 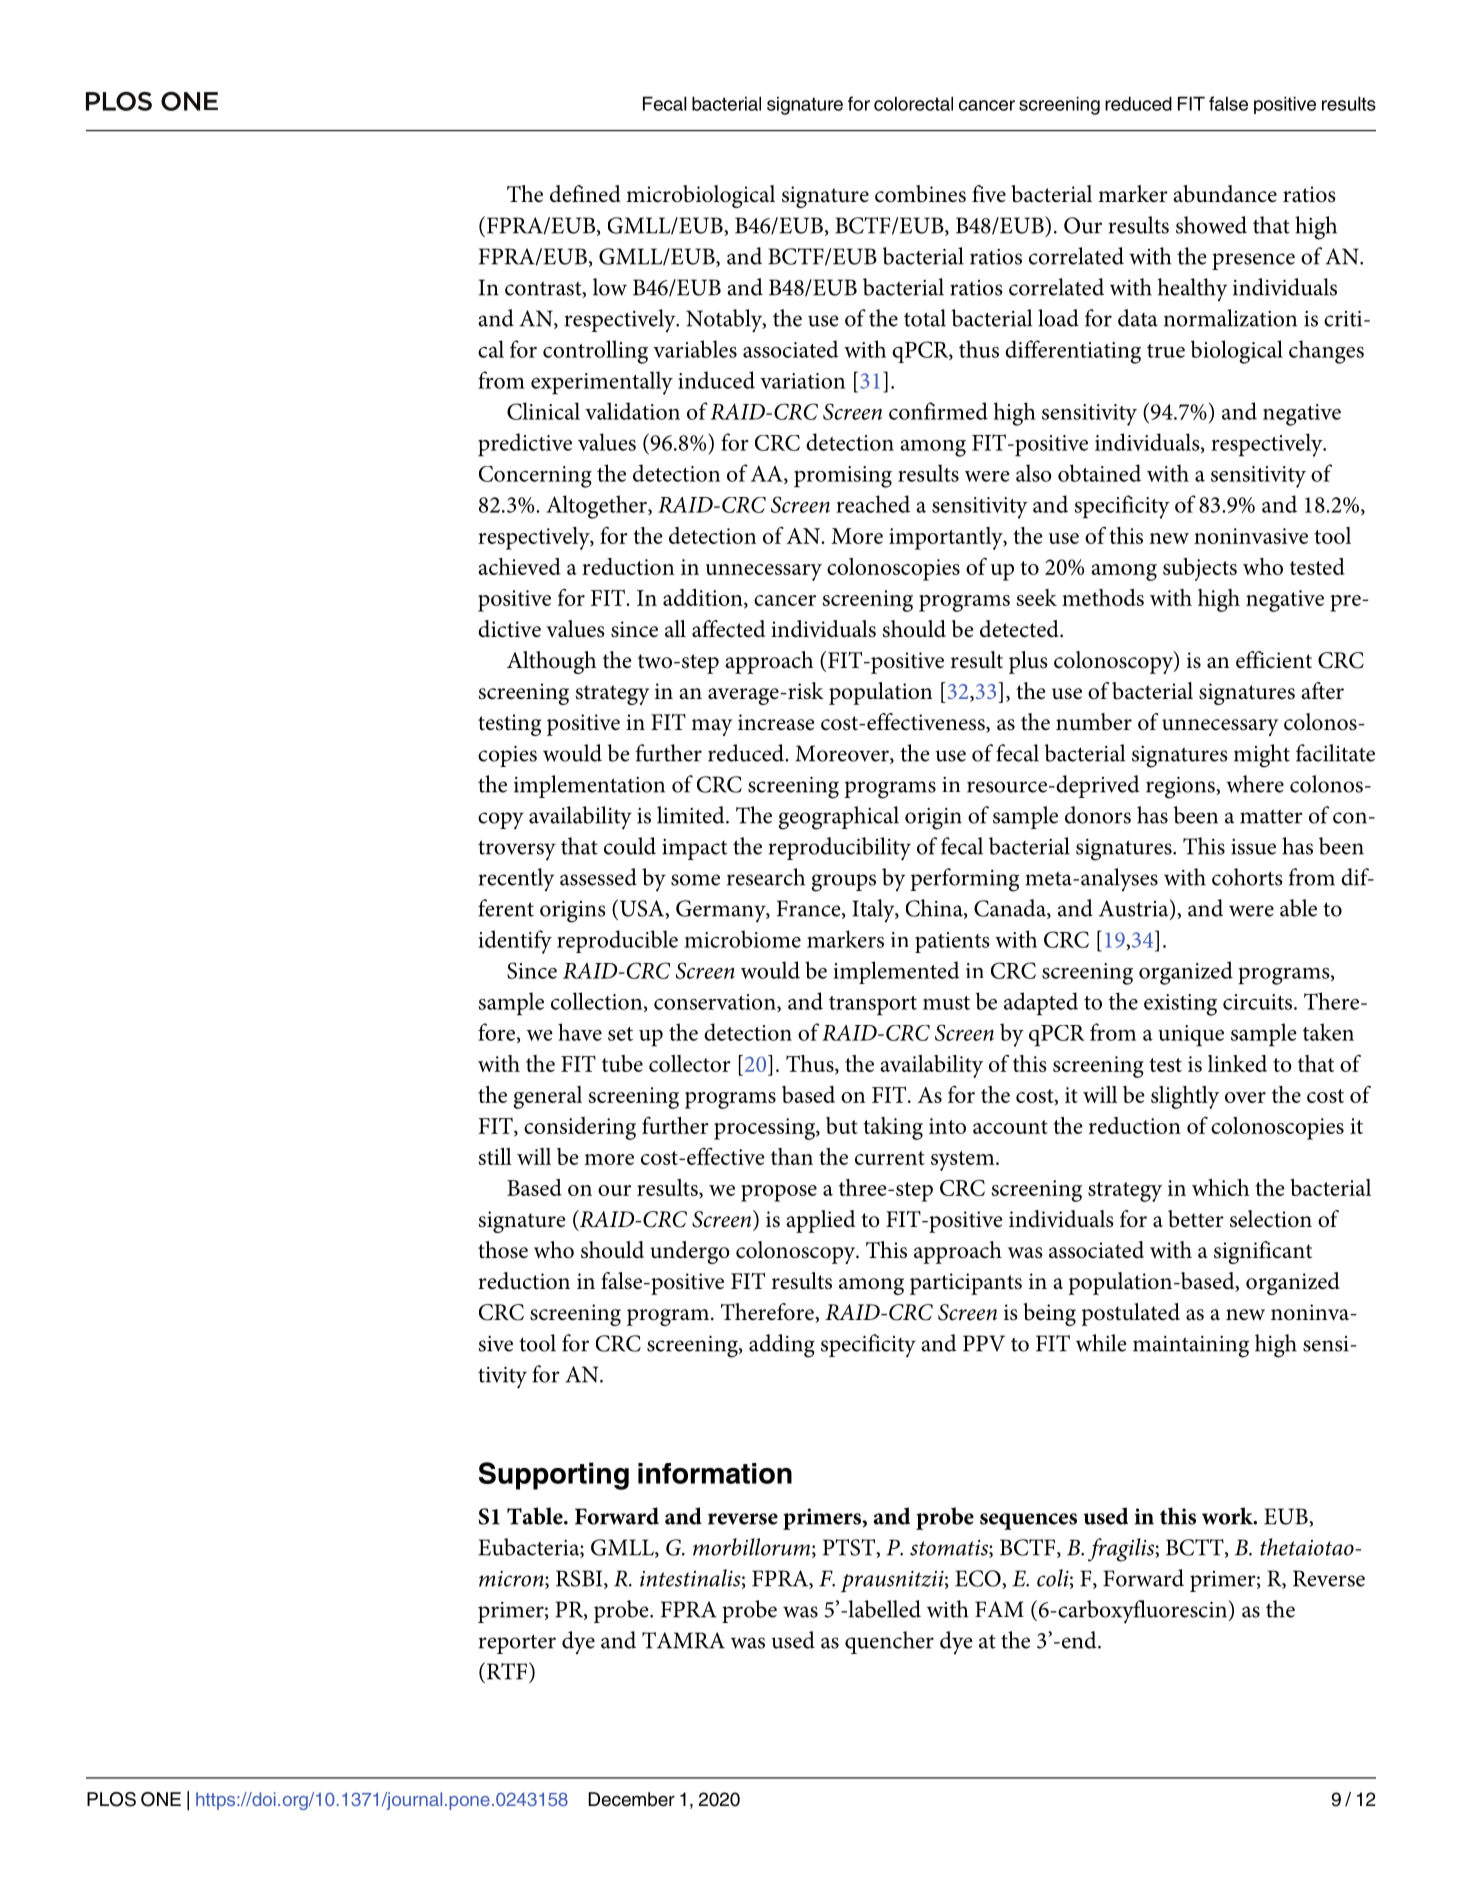 What do you see at coordinates (1274, 660) in the page?
I see `efficient` at bounding box center [1274, 660].
